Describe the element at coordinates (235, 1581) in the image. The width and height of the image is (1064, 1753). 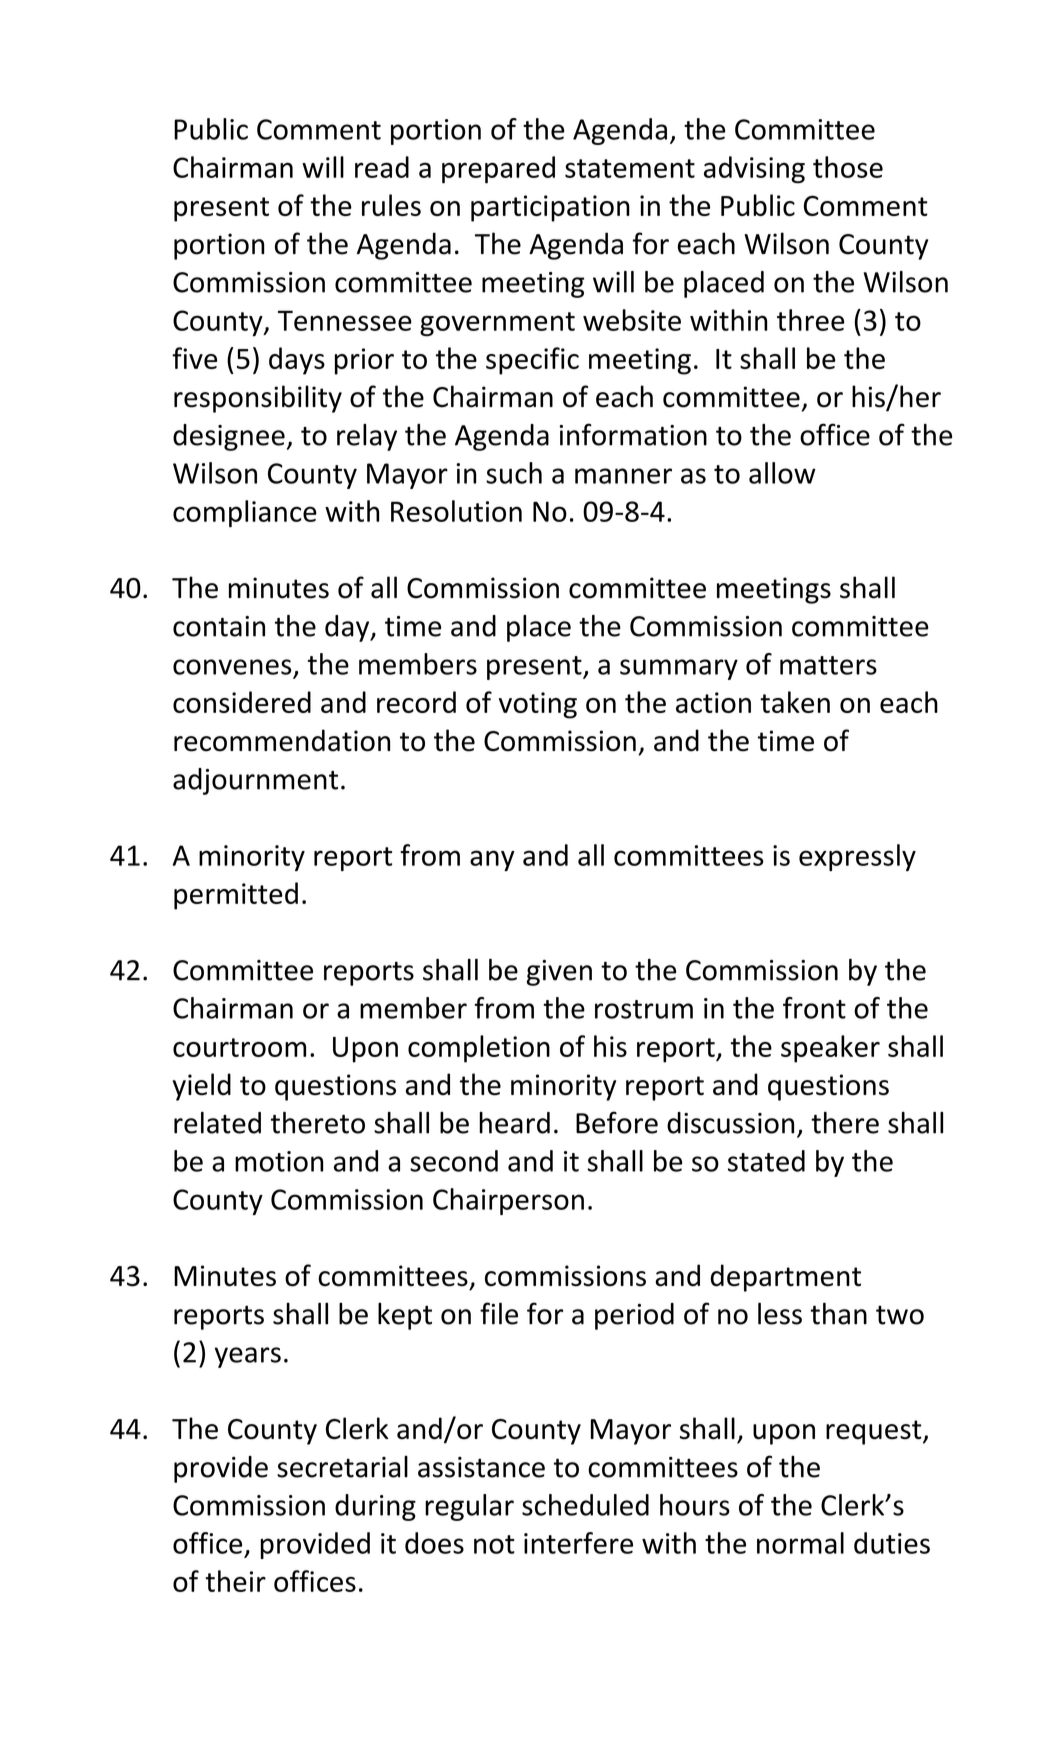
I see `their` at that location.
